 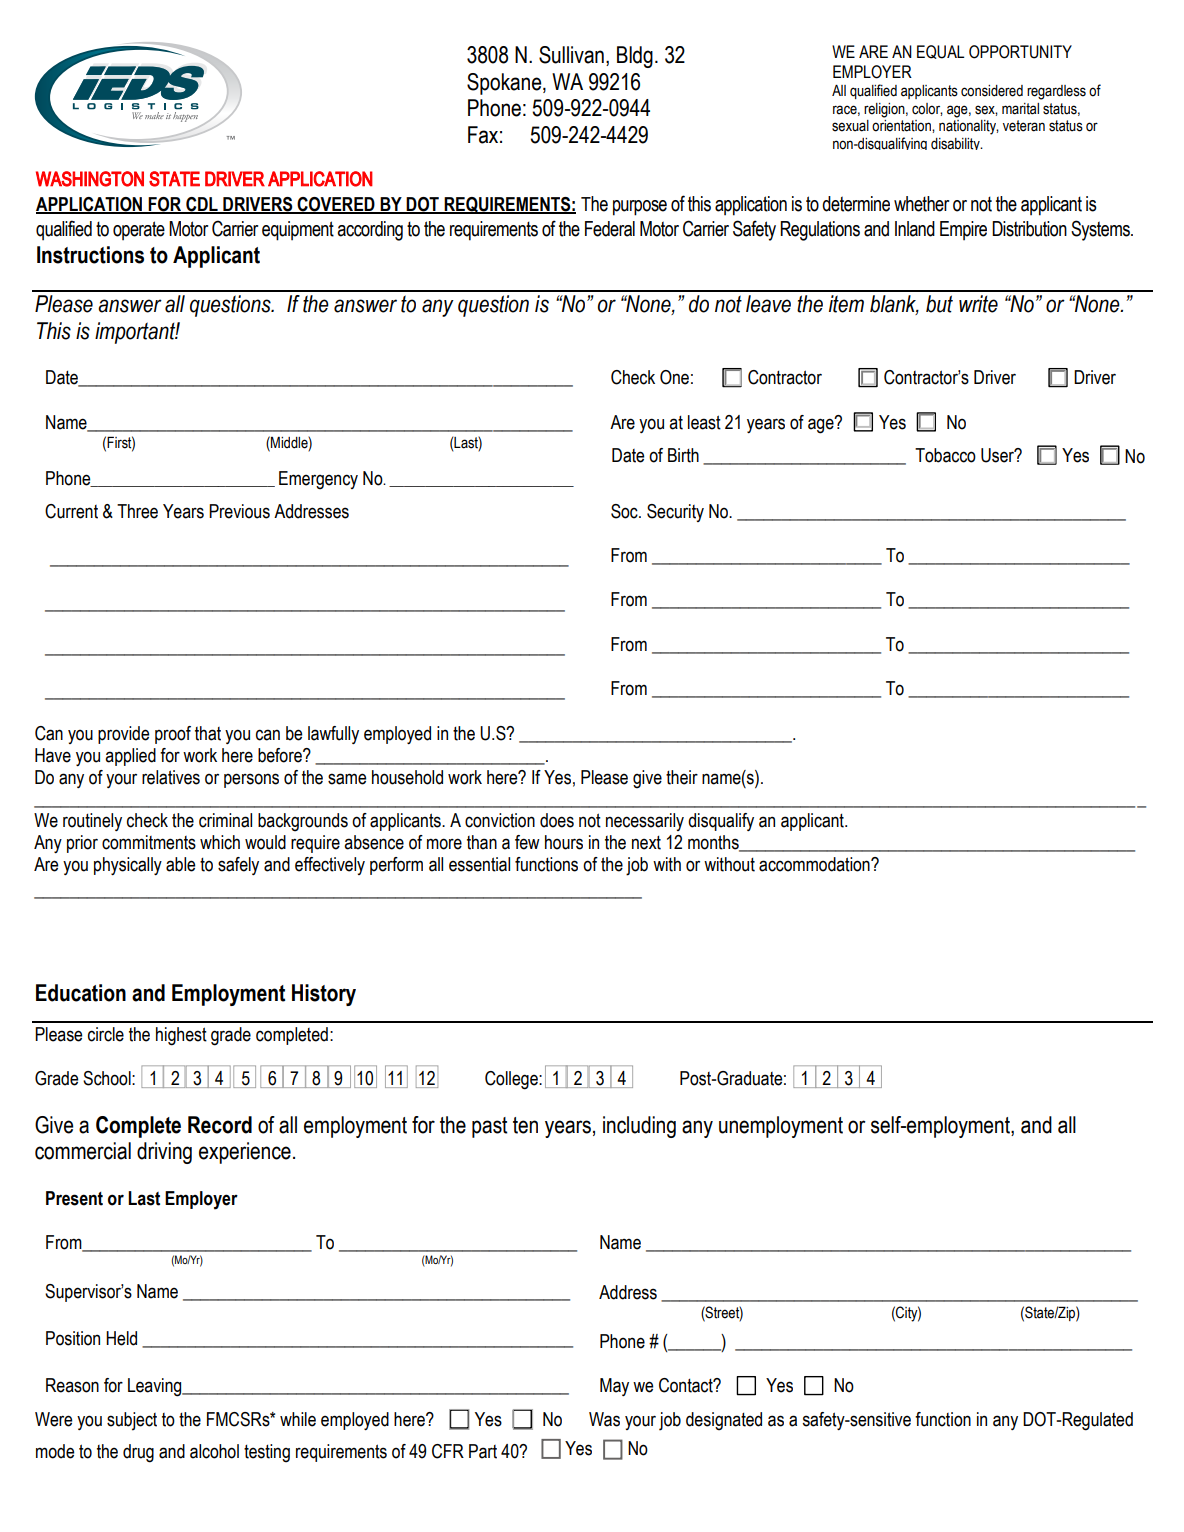 What do you see at coordinates (571, 55) in the screenshot?
I see `Sullivan` at bounding box center [571, 55].
